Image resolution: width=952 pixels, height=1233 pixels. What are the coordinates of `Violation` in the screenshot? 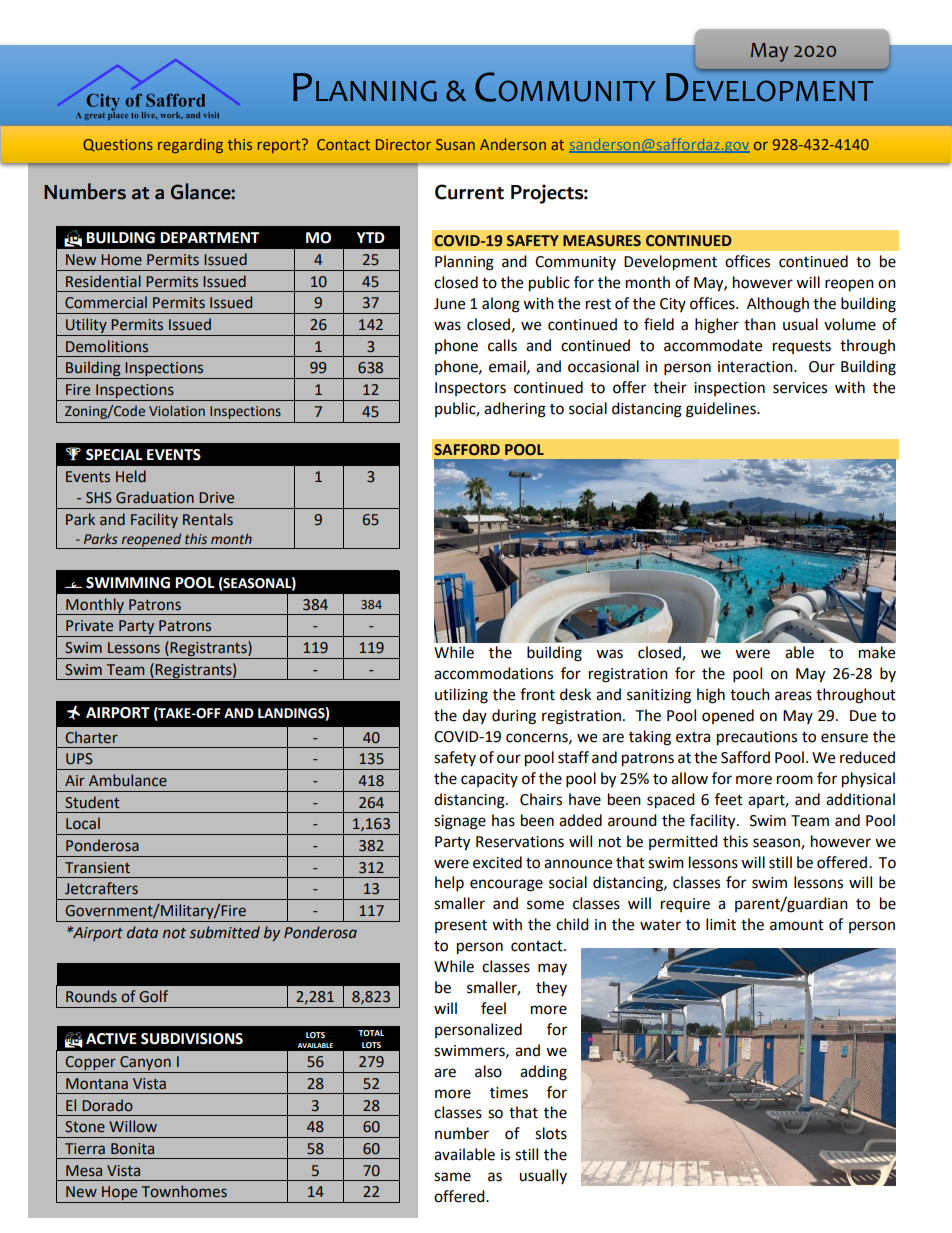 It's located at (177, 410).
